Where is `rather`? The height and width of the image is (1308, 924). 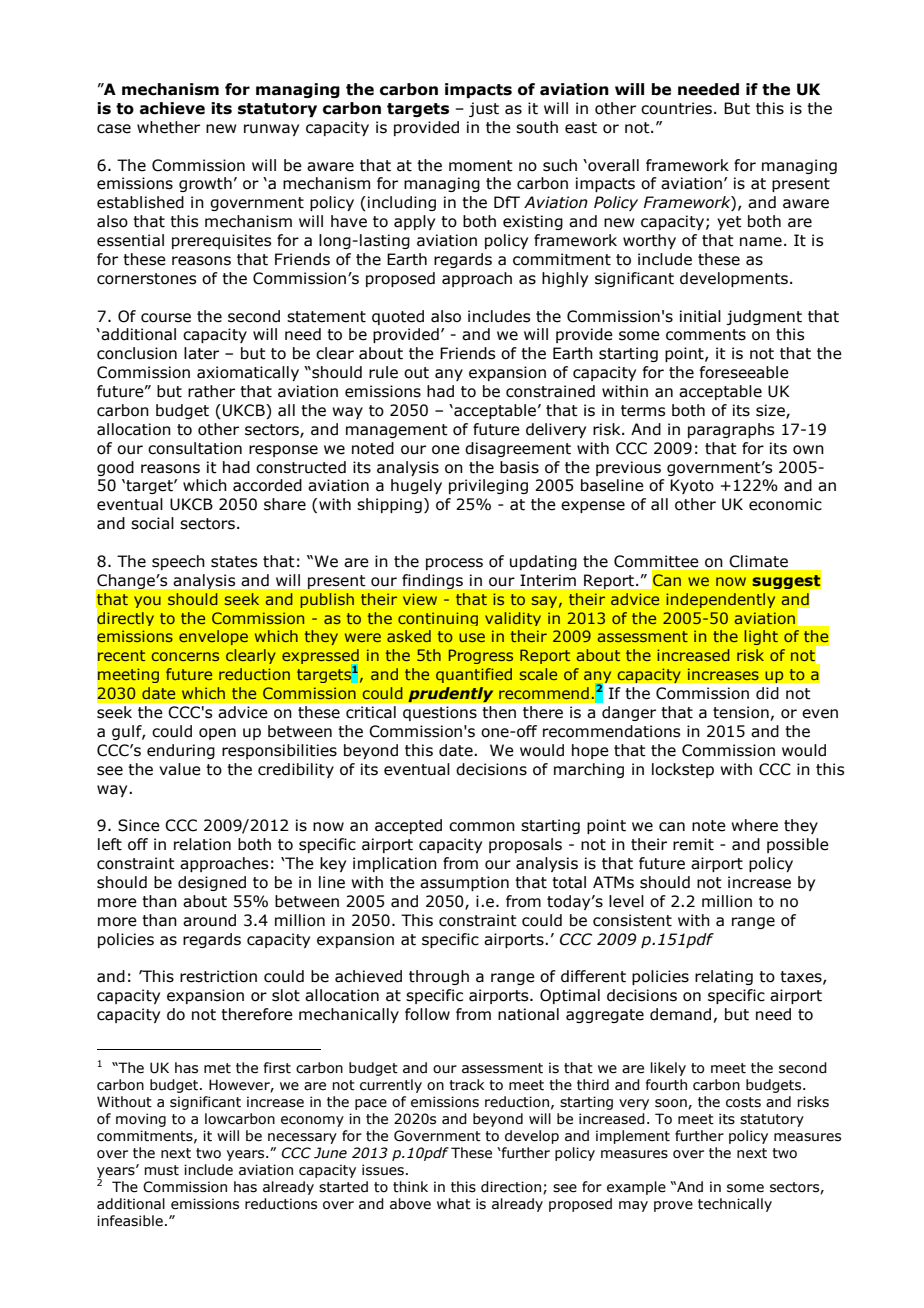
rather is located at coordinates (211, 391).
